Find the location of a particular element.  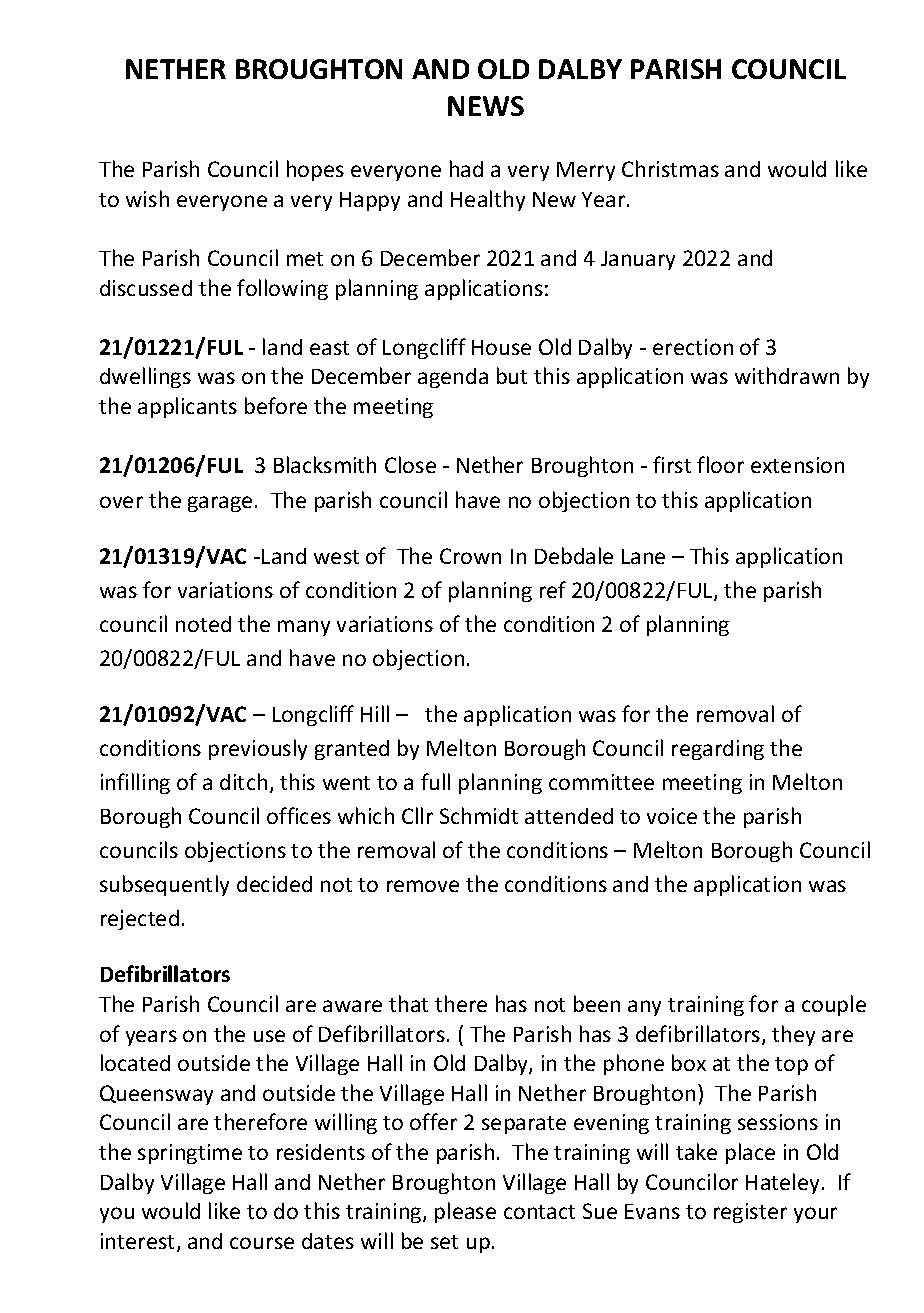

Crown is located at coordinates (470, 556).
